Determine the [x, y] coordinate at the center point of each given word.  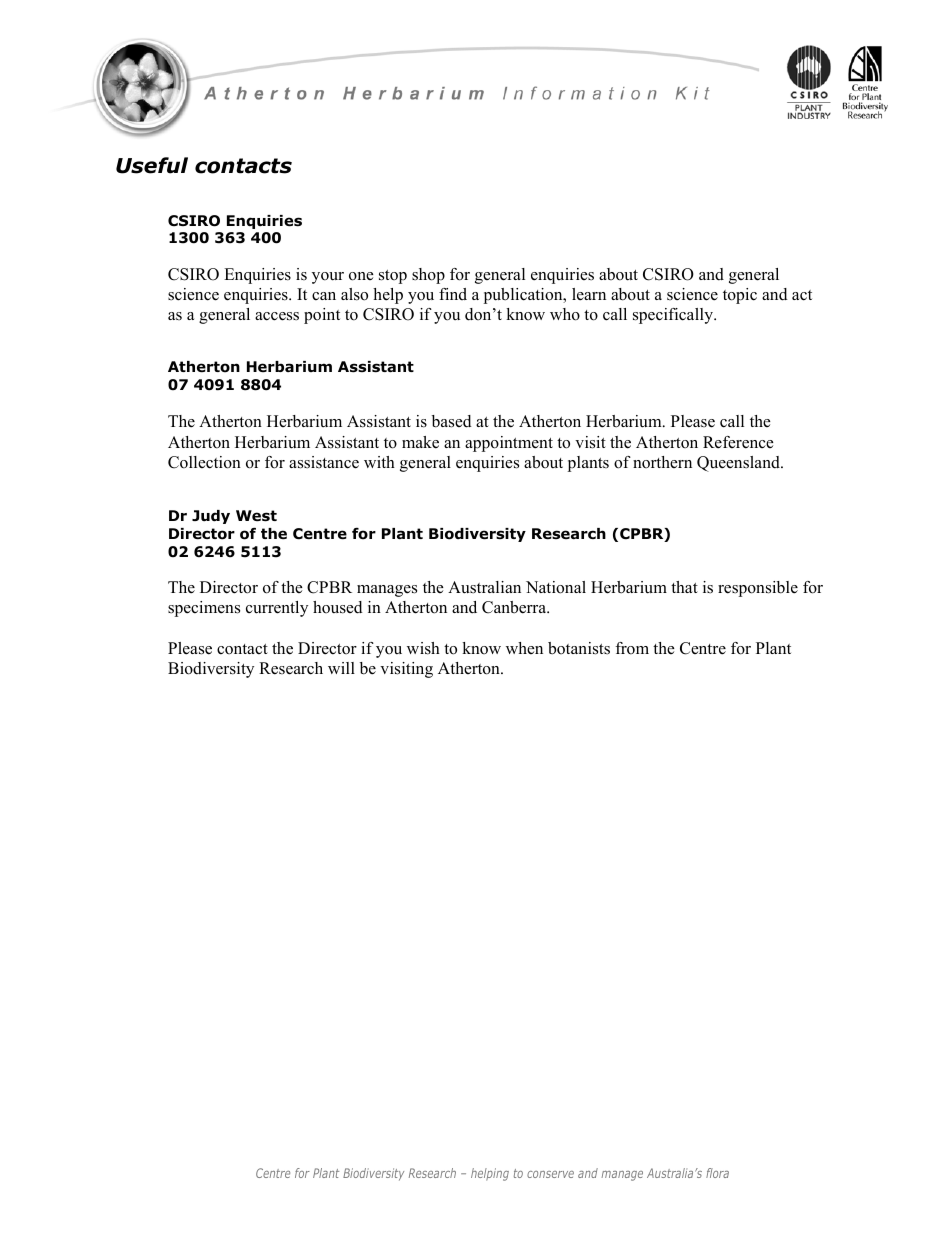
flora [717, 1173]
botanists [579, 648]
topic [740, 296]
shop [428, 276]
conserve [550, 1174]
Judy [211, 517]
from [632, 648]
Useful [152, 165]
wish [423, 648]
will [341, 668]
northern [662, 462]
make [420, 442]
